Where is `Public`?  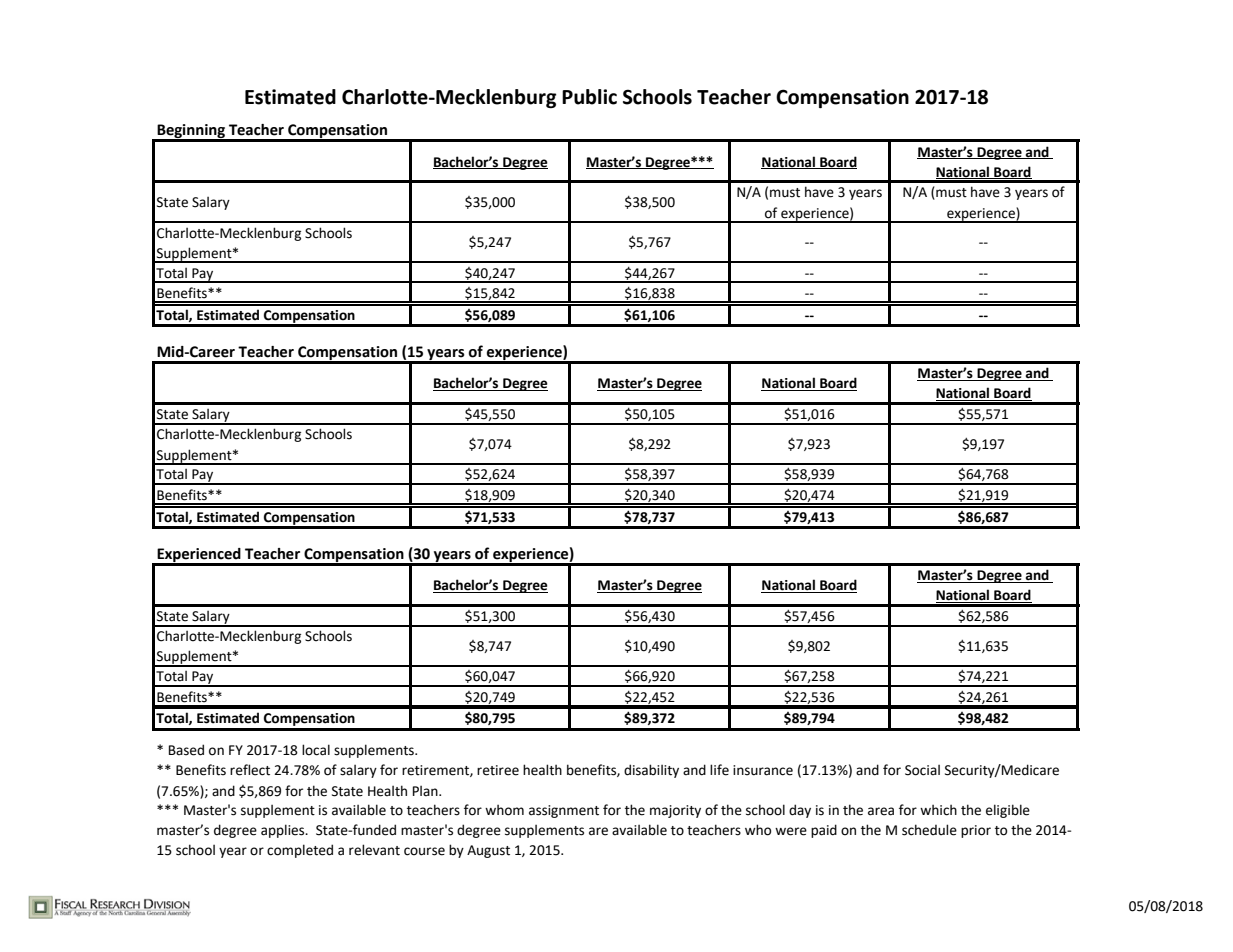 Public is located at coordinates (589, 97).
